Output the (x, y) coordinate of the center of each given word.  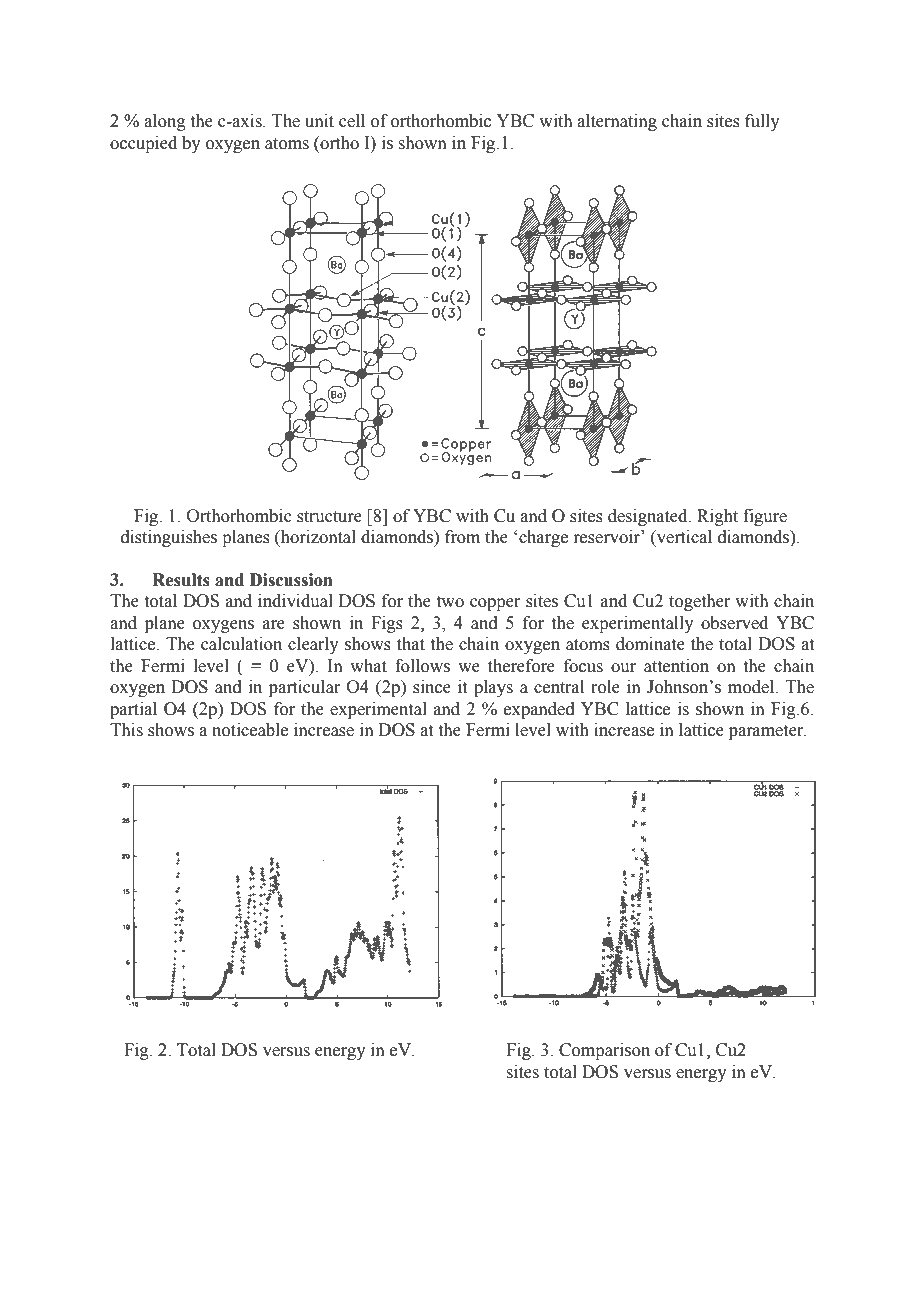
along (165, 122)
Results (181, 580)
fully (762, 122)
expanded (539, 710)
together (700, 602)
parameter (767, 732)
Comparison (604, 1051)
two (450, 602)
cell (352, 121)
